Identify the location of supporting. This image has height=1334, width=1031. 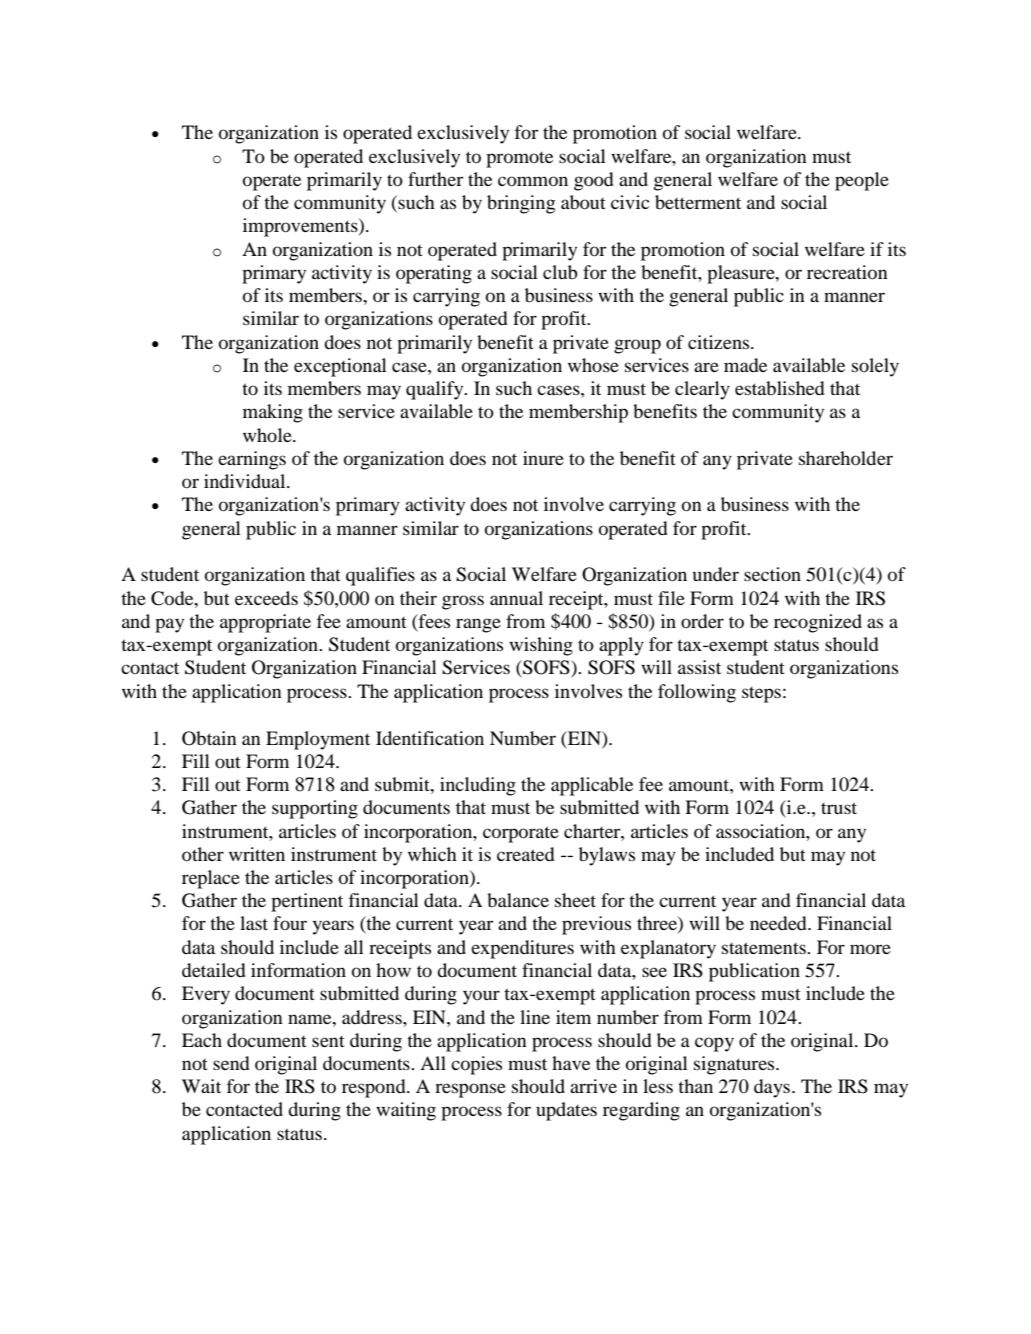
(315, 809).
